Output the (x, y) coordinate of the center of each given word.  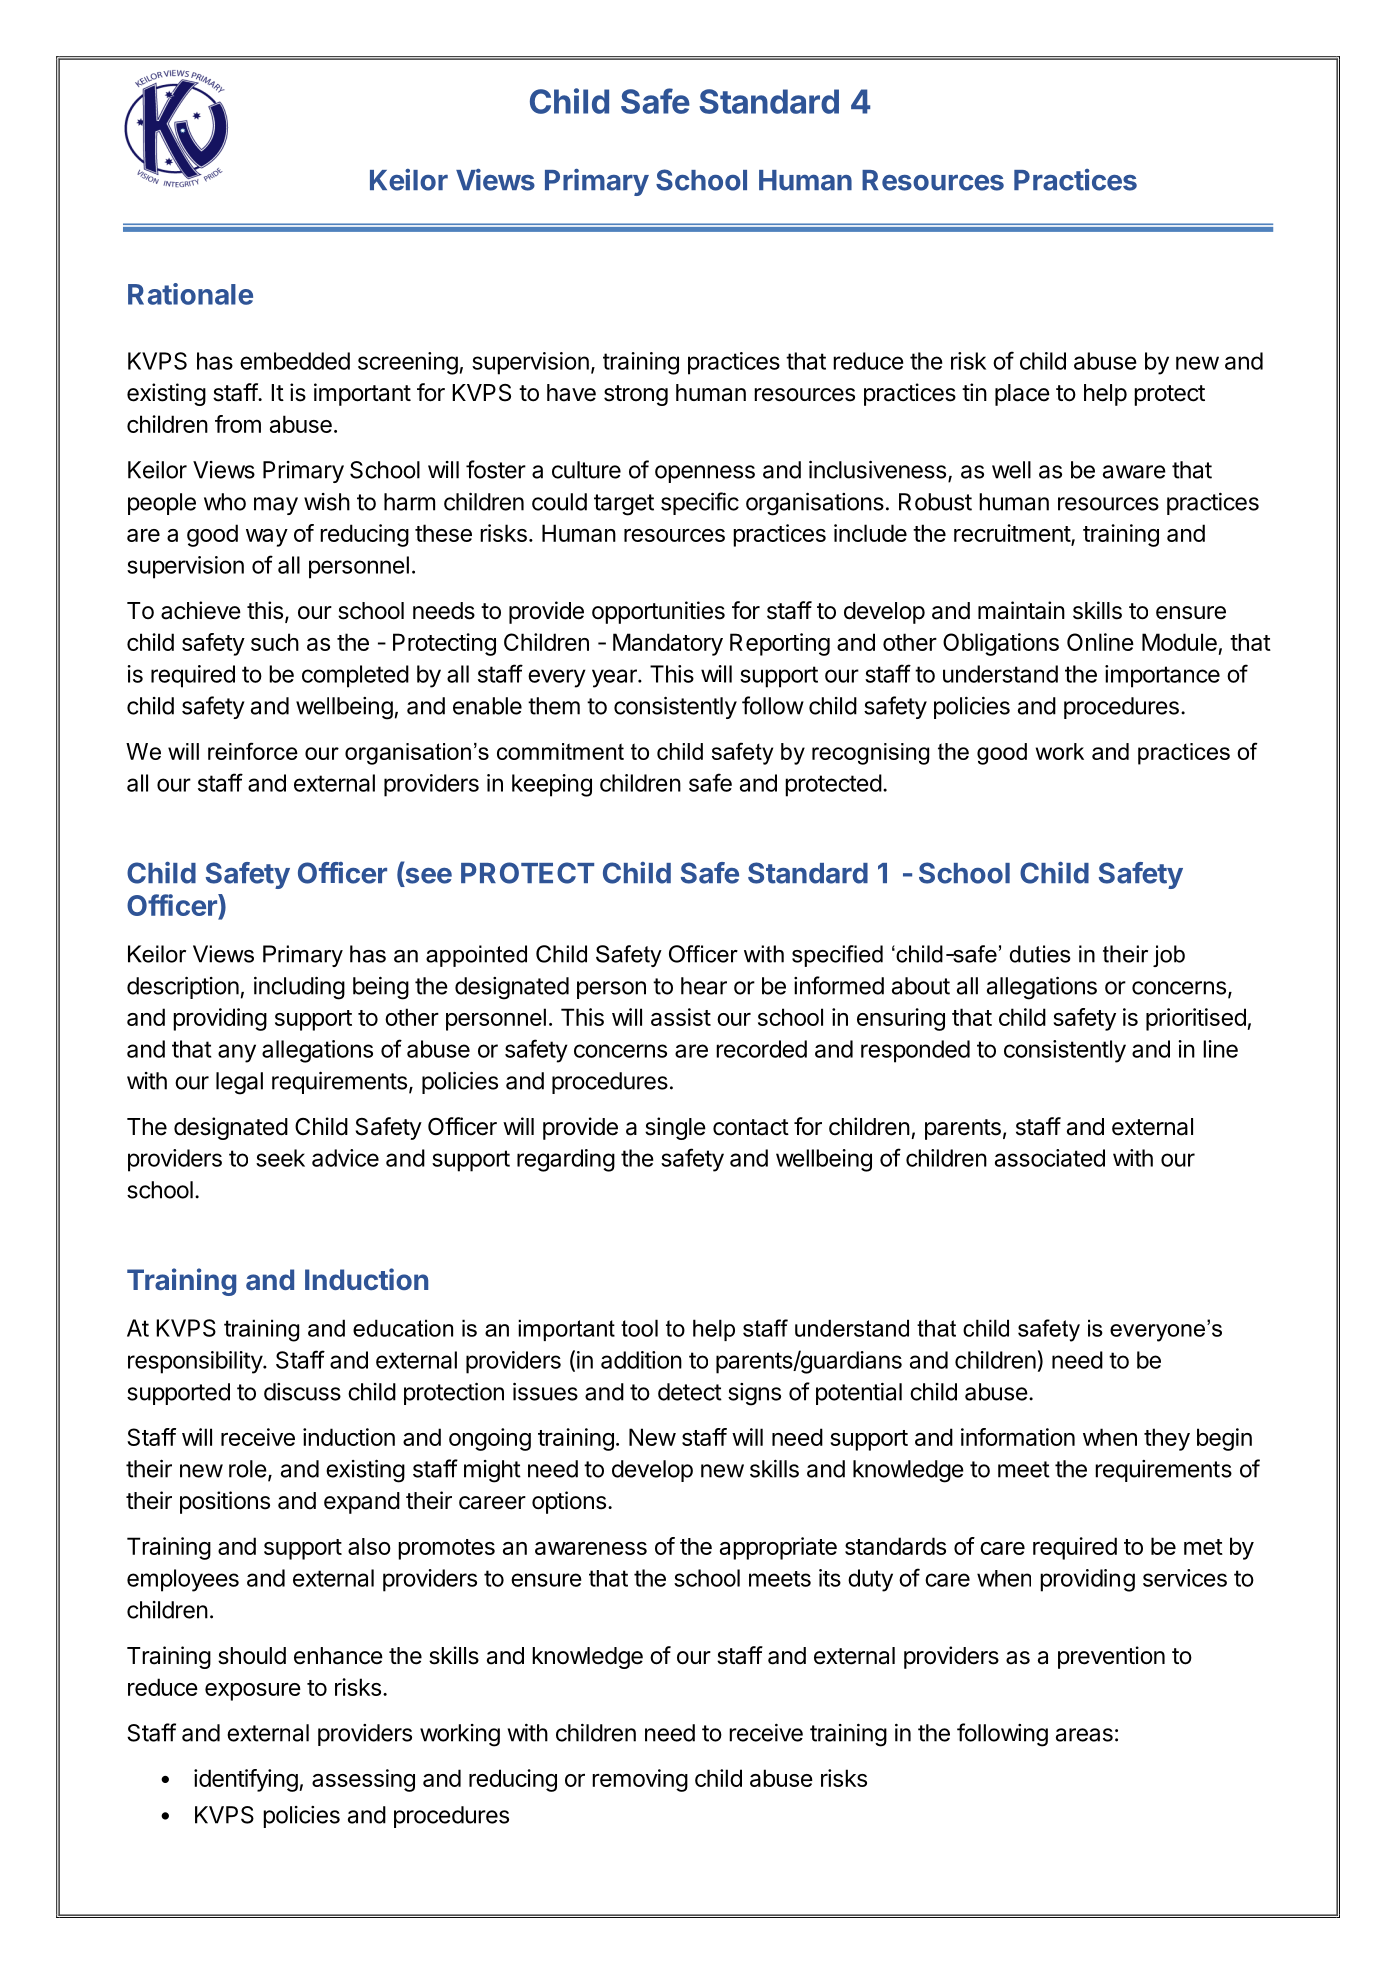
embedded (295, 361)
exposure (253, 1692)
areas (1084, 1735)
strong (636, 395)
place (1022, 395)
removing (640, 1780)
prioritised (1197, 1019)
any (237, 1053)
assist (681, 1017)
